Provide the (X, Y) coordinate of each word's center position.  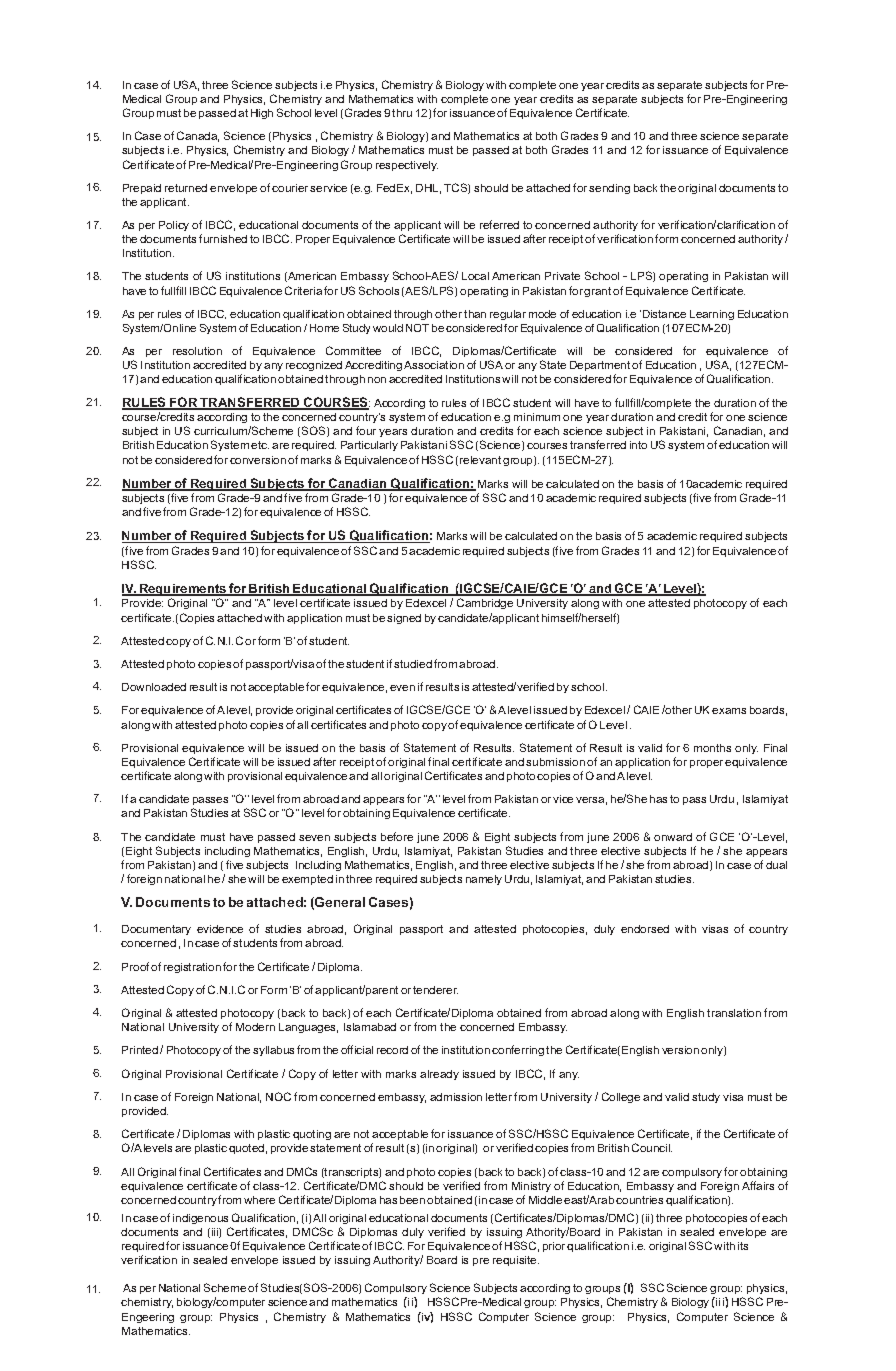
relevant (480, 460)
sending (609, 189)
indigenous (200, 1219)
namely (484, 880)
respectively (407, 166)
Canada (198, 136)
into (638, 445)
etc (260, 445)
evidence (220, 929)
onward (673, 837)
